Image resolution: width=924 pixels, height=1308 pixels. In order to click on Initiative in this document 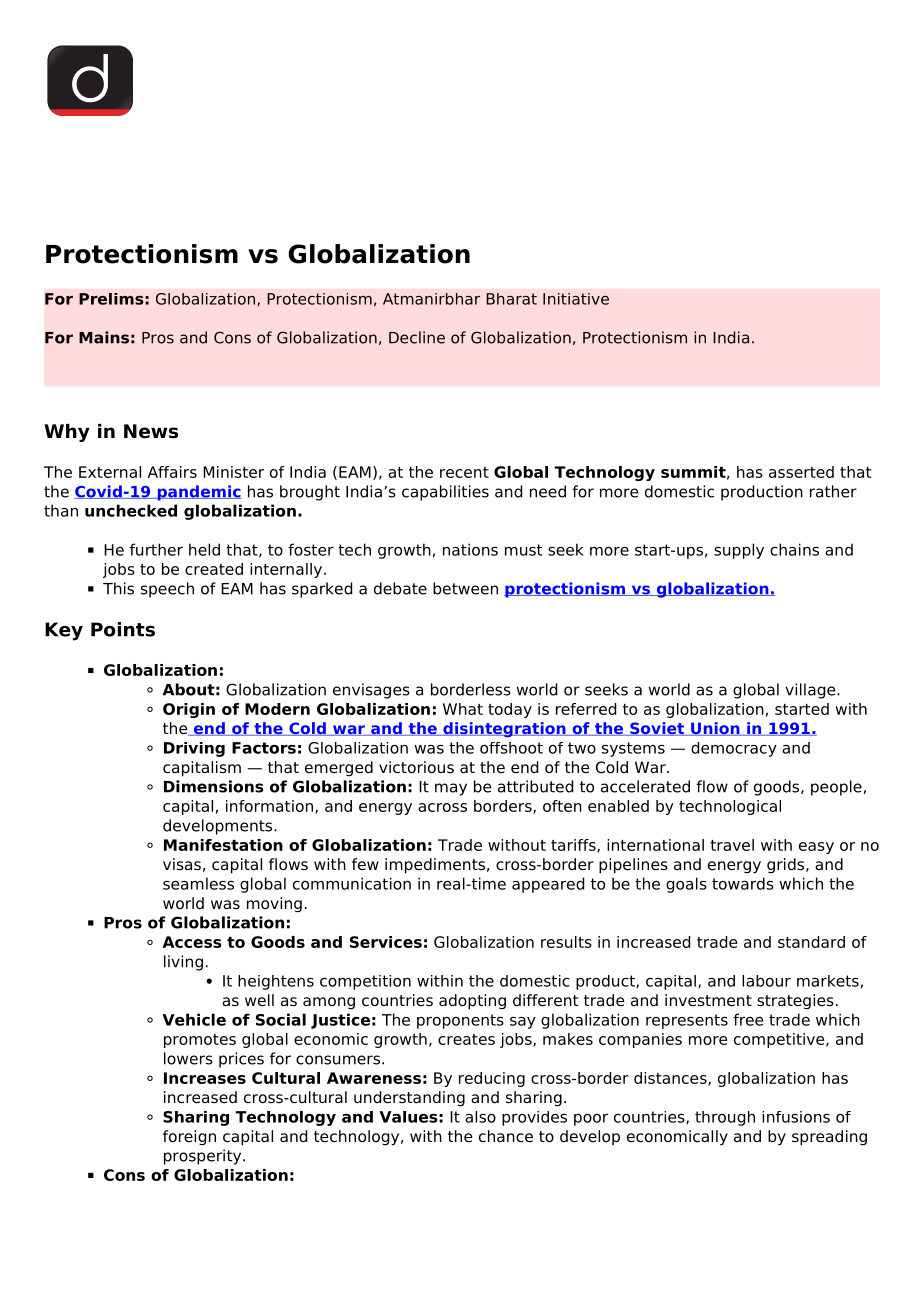, I will do `click(576, 299)`.
